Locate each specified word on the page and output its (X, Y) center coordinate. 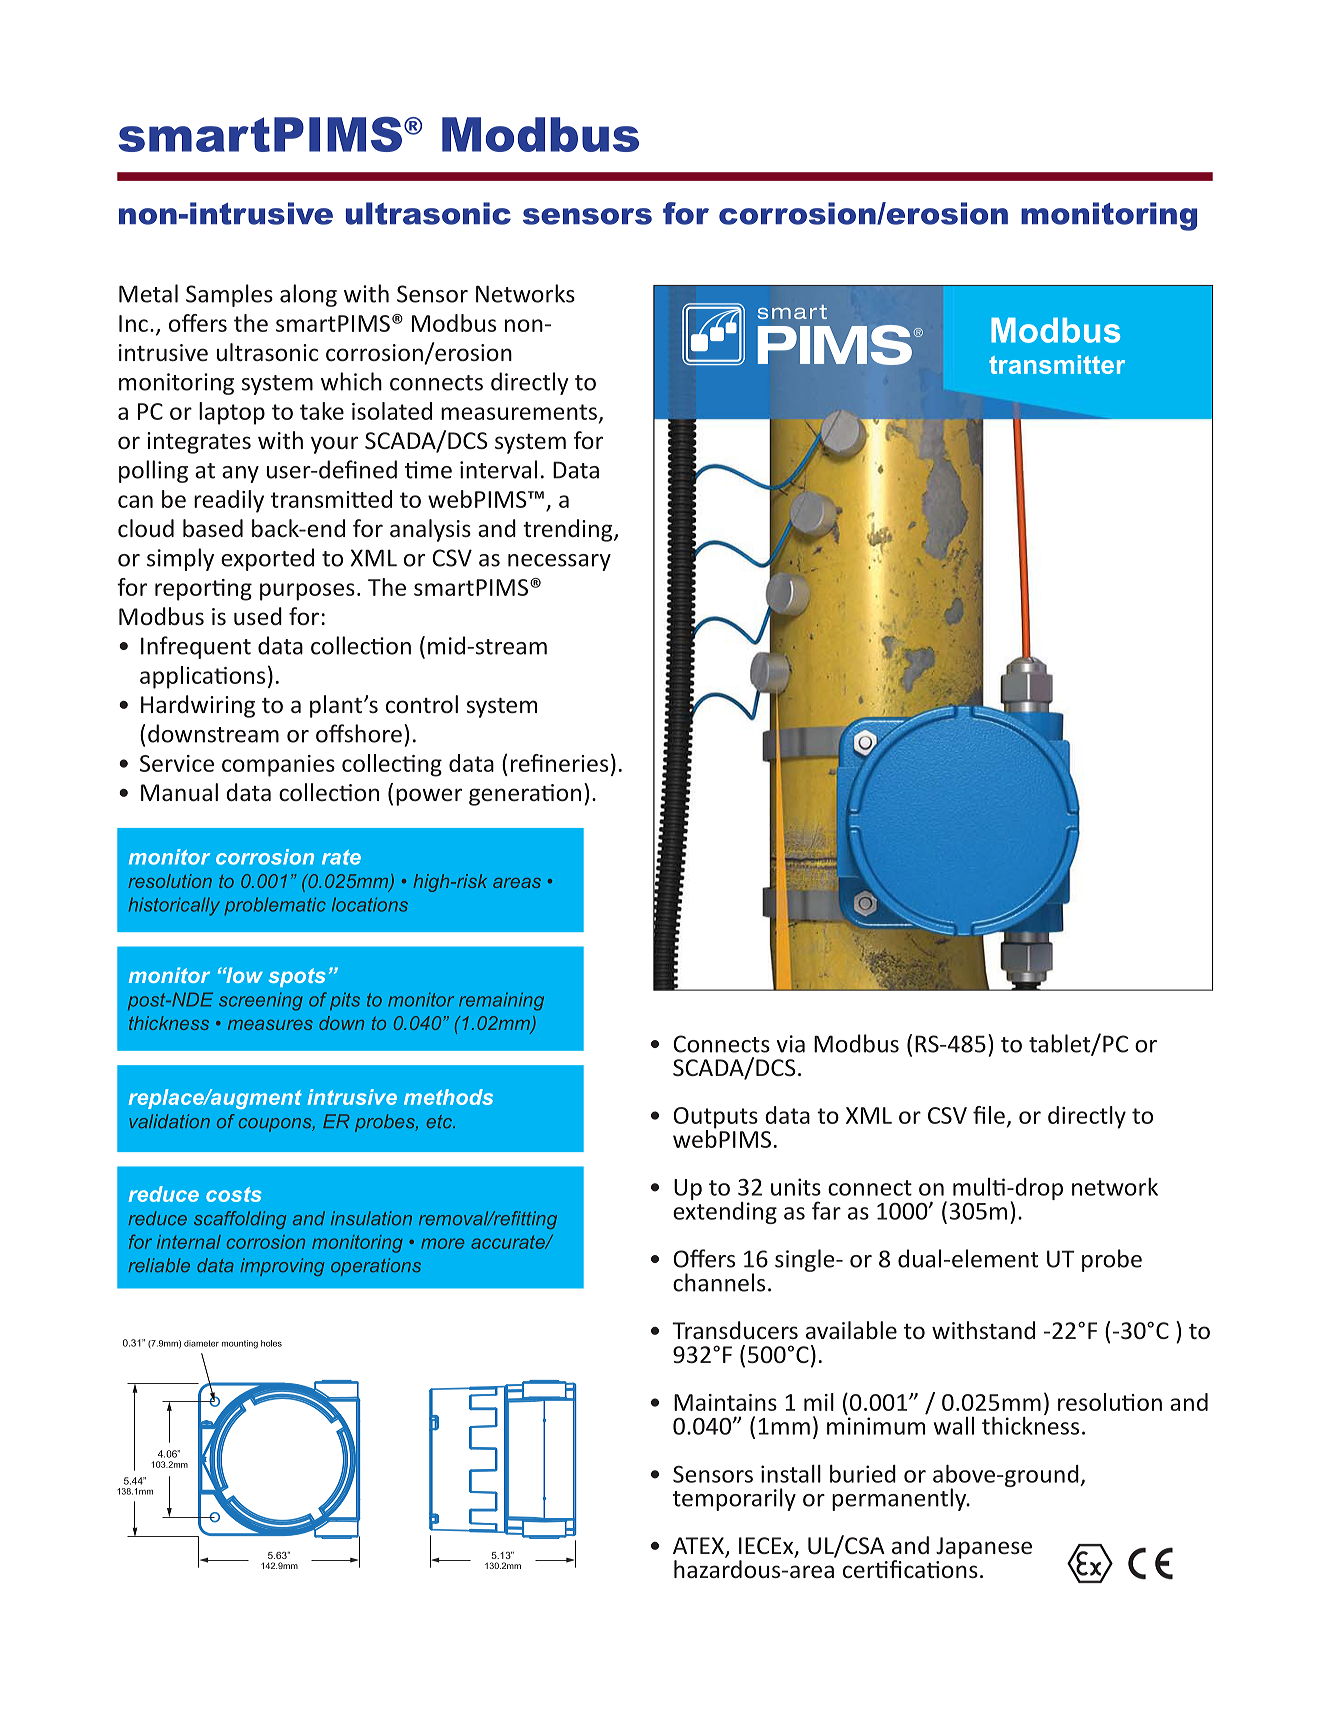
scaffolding (240, 1220)
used (258, 616)
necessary (559, 562)
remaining (501, 1001)
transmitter (1057, 364)
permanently (900, 1499)
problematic (275, 906)
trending (569, 530)
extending (725, 1211)
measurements (519, 412)
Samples (229, 295)
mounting (240, 1344)
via (791, 1044)
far (826, 1210)
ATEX (699, 1547)
